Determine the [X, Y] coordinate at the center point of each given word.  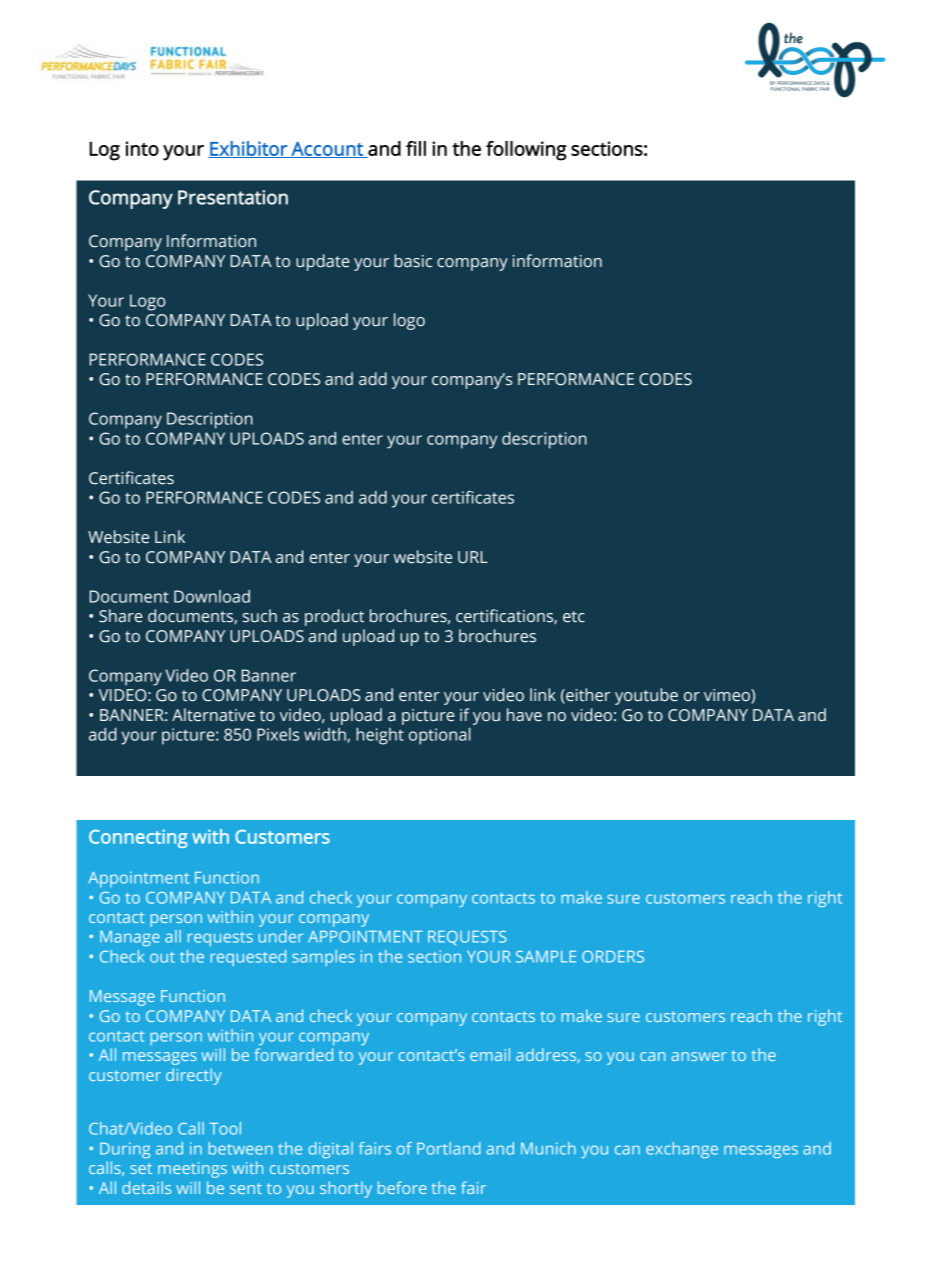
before [402, 1187]
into [142, 148]
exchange [682, 1150]
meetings [192, 1170]
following [526, 151]
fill [416, 148]
